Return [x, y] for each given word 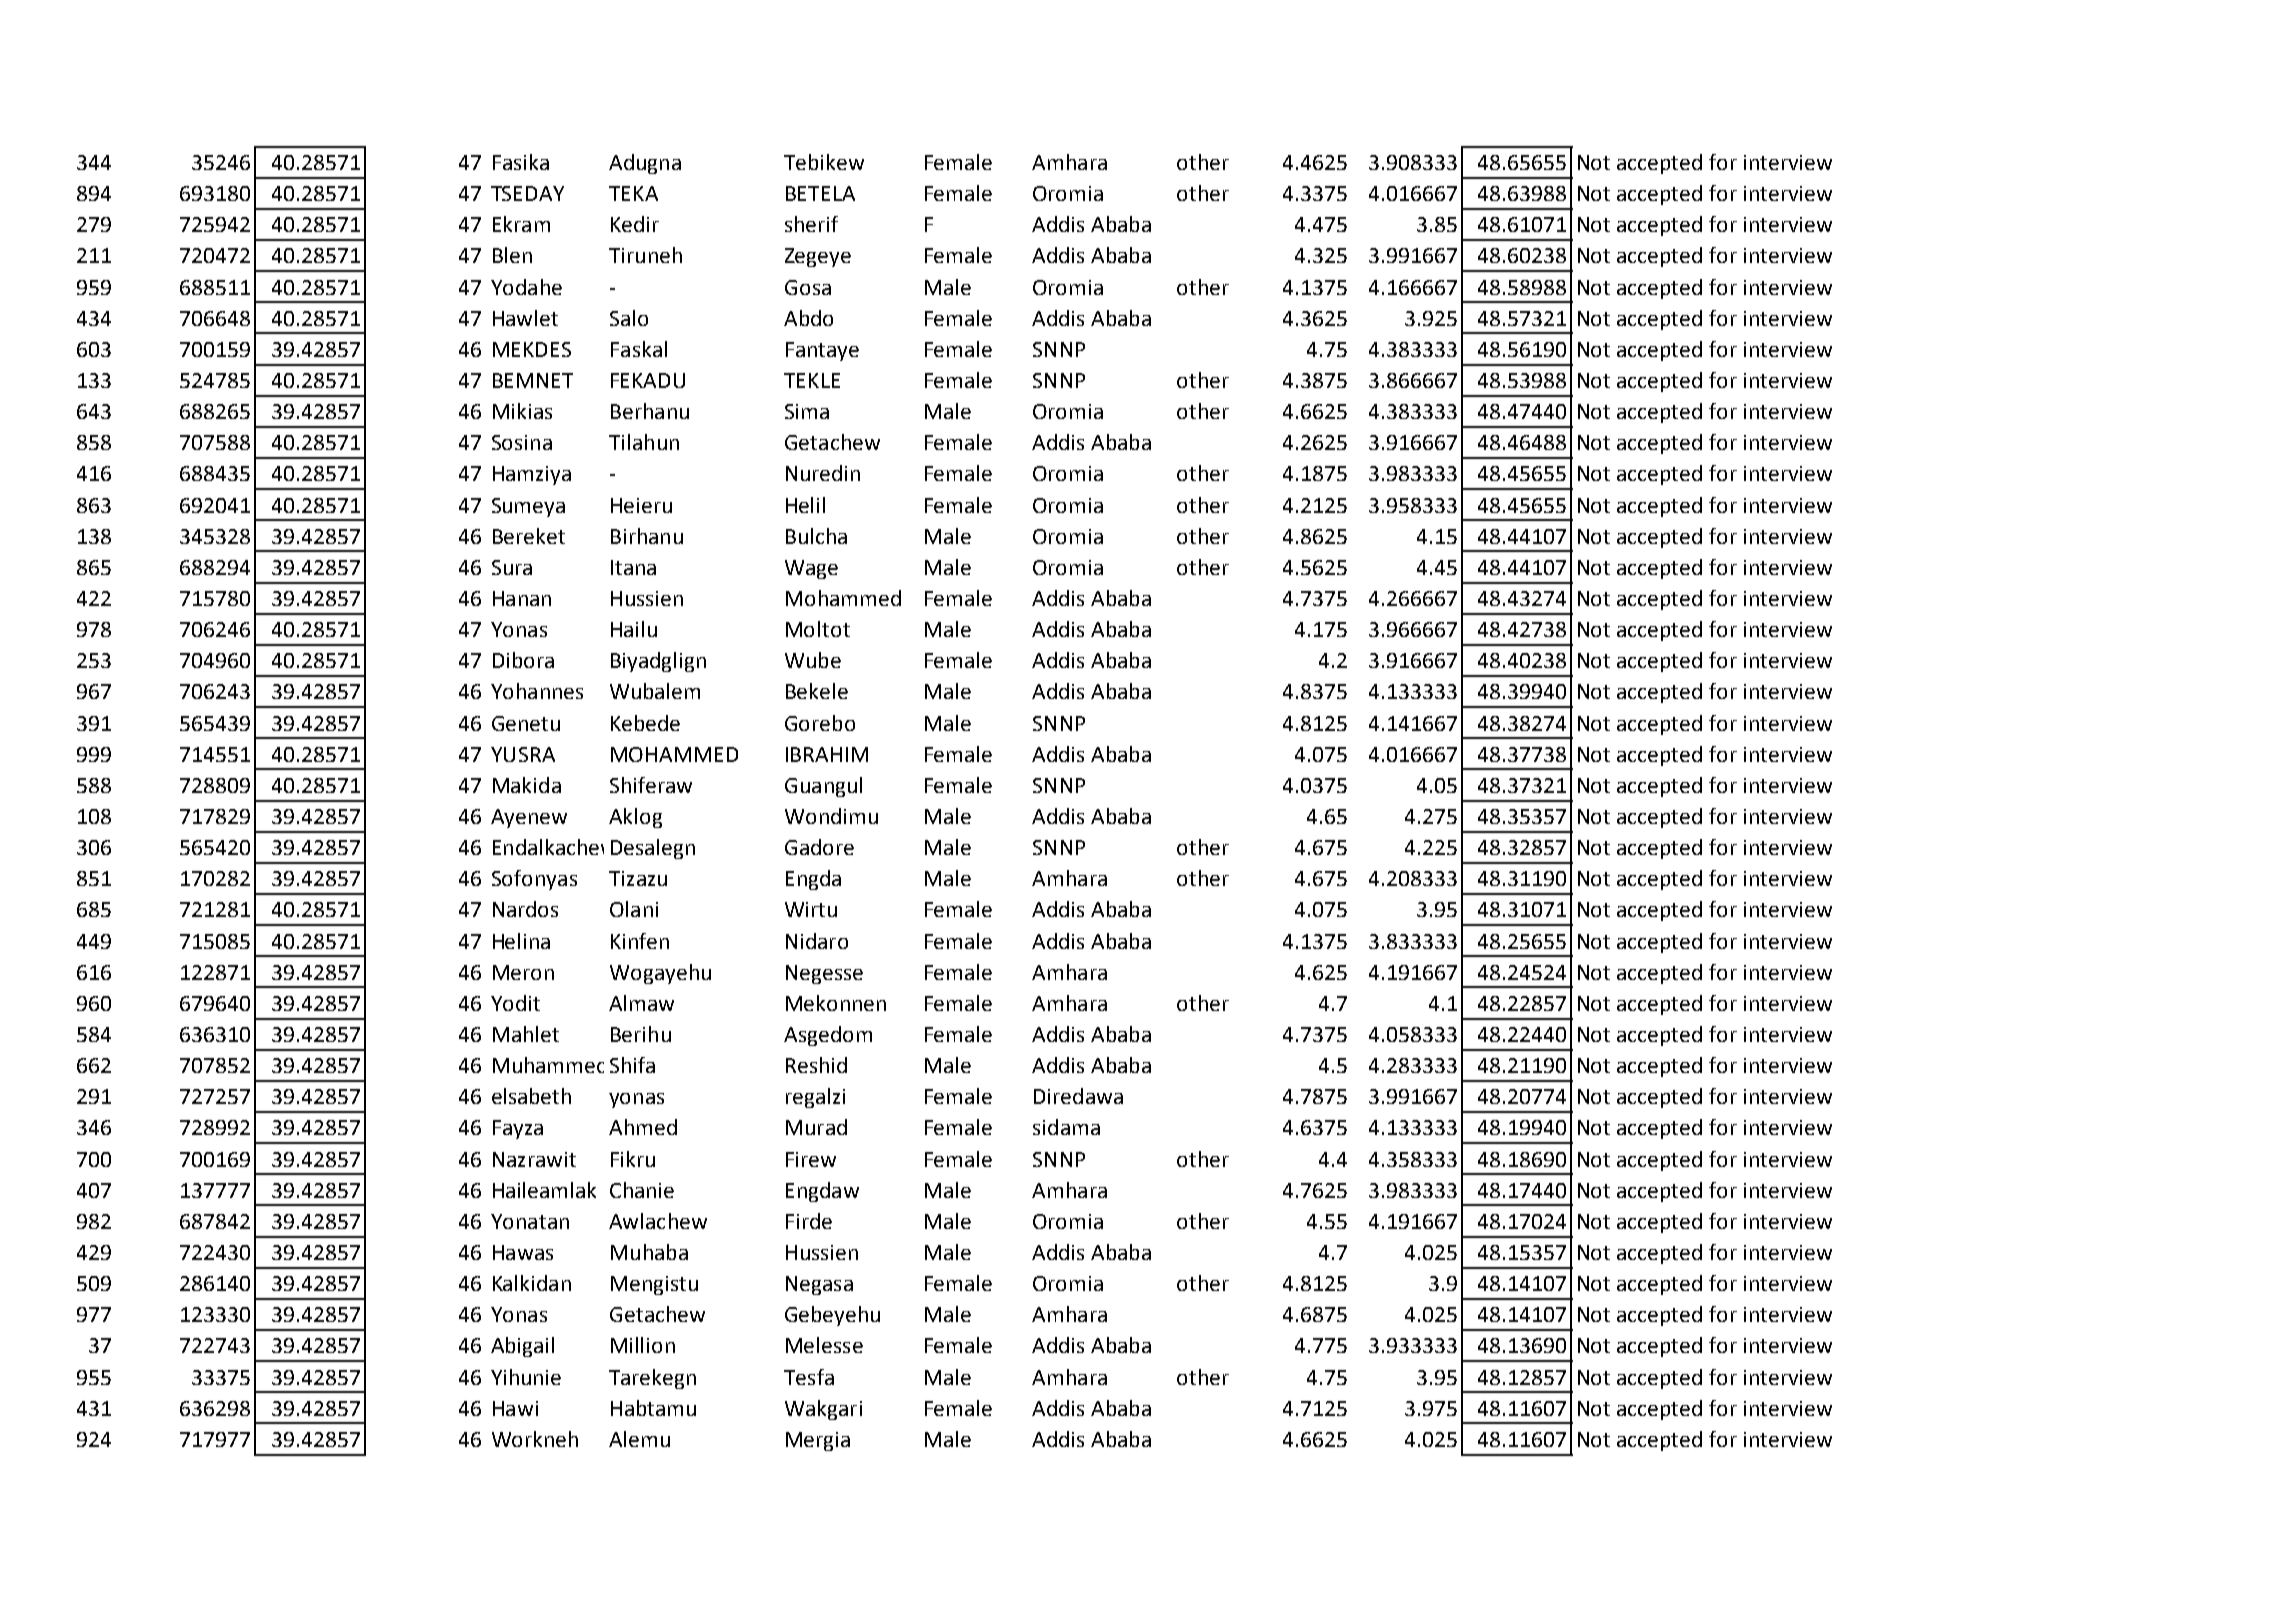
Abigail [522, 1347]
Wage [811, 569]
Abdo [808, 318]
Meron [523, 972]
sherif [811, 224]
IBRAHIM [827, 754]
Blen [512, 255]
